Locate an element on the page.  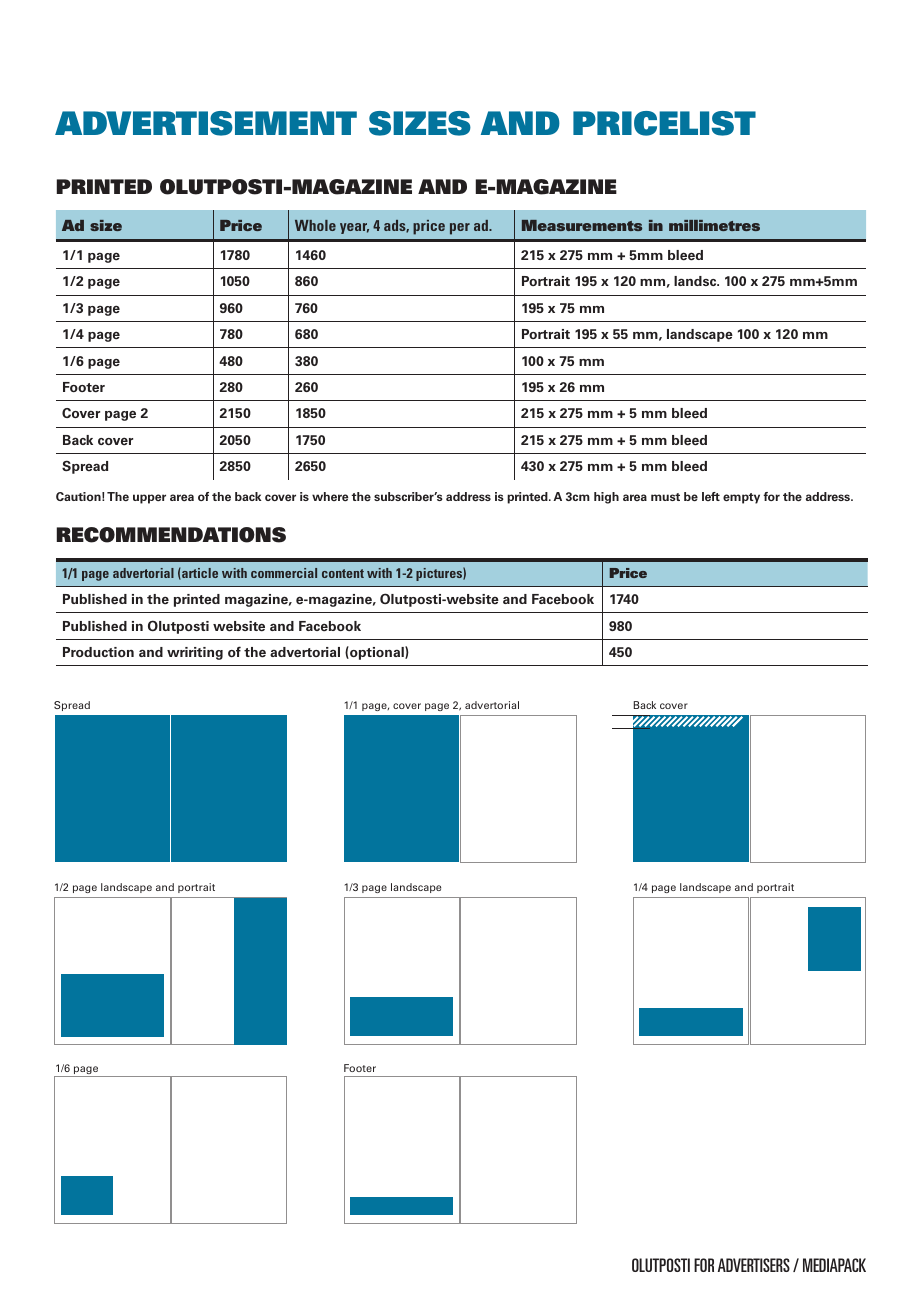
millimetres is located at coordinates (714, 225).
